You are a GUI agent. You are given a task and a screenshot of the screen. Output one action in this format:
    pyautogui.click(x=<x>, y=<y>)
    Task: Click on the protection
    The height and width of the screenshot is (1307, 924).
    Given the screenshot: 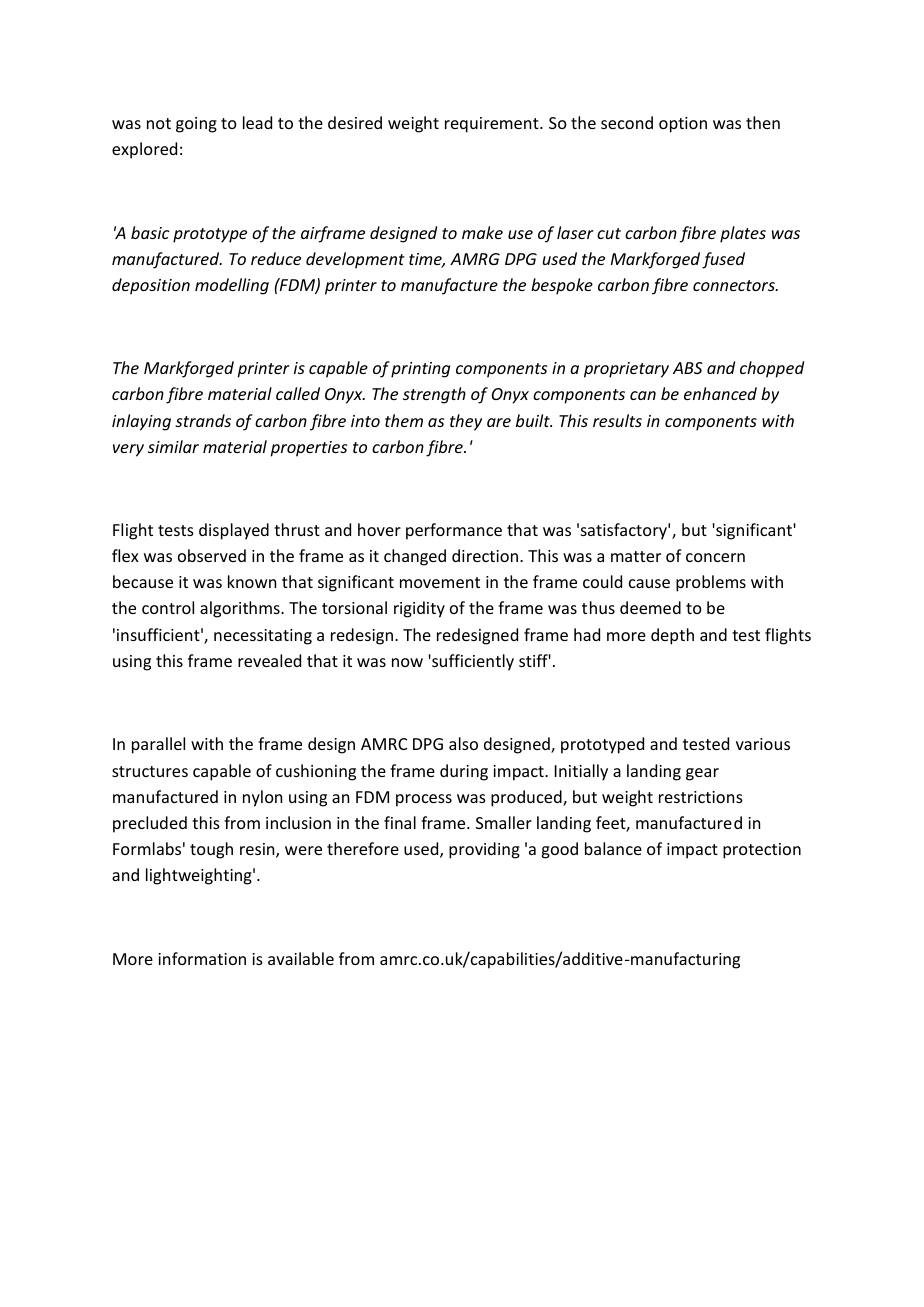 What is the action you would take?
    pyautogui.click(x=762, y=851)
